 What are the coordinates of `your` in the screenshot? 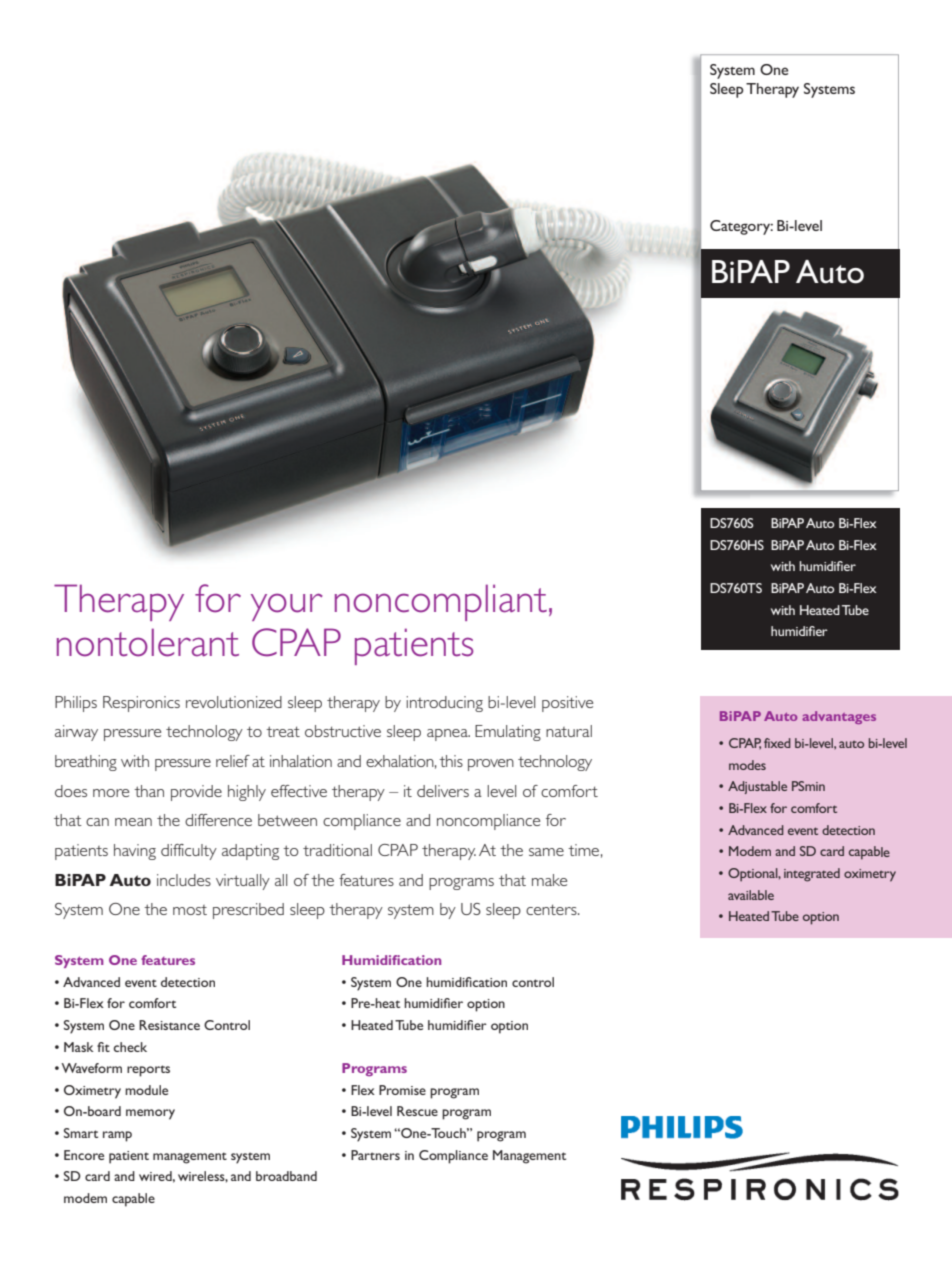 It's located at (287, 607).
